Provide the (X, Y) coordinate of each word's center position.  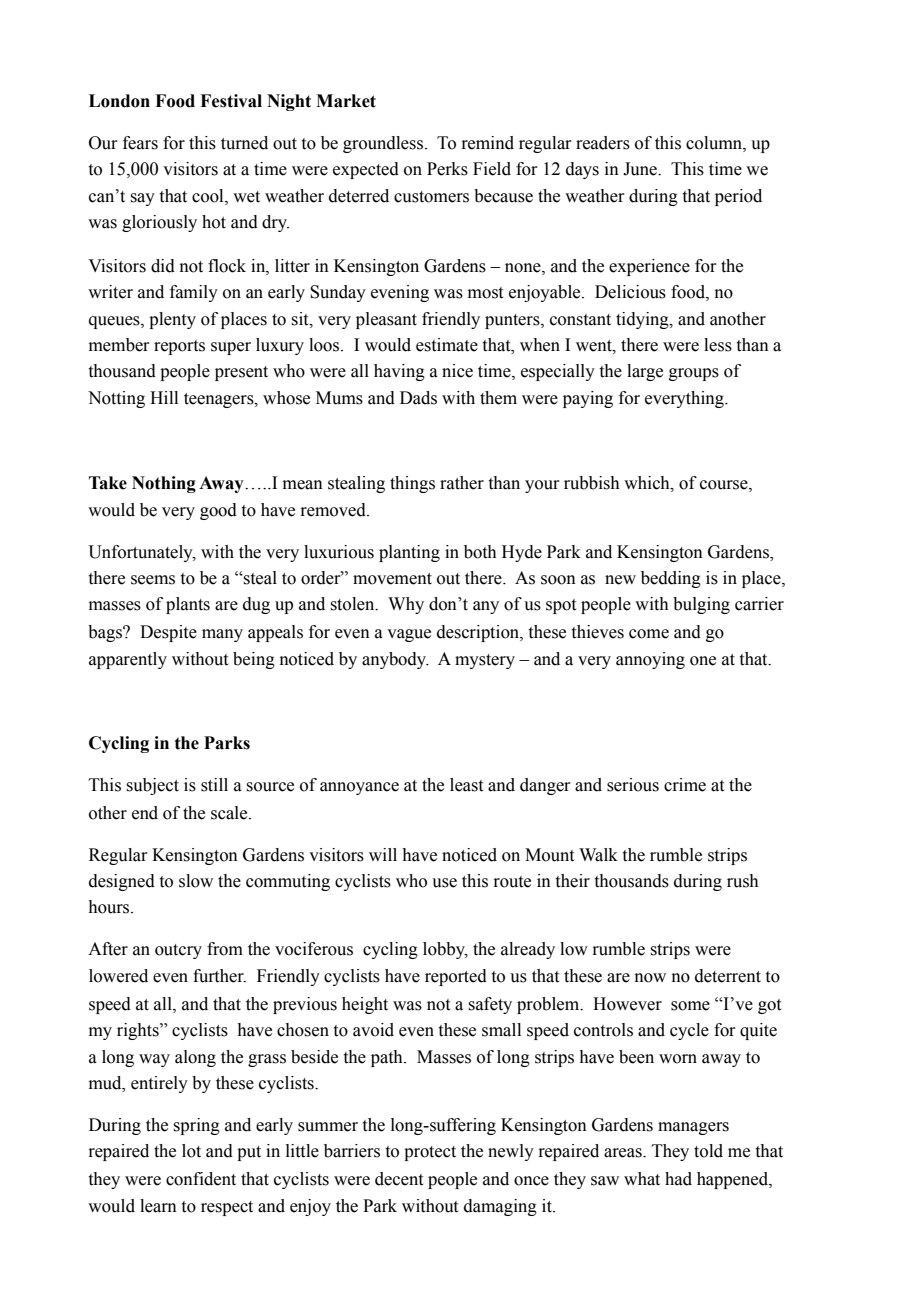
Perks (447, 169)
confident (201, 1179)
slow (196, 881)
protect (430, 1153)
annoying (650, 660)
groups (694, 374)
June (641, 169)
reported (456, 977)
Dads (418, 398)
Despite (168, 633)
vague (409, 635)
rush (743, 881)
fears (140, 143)
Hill (164, 397)
